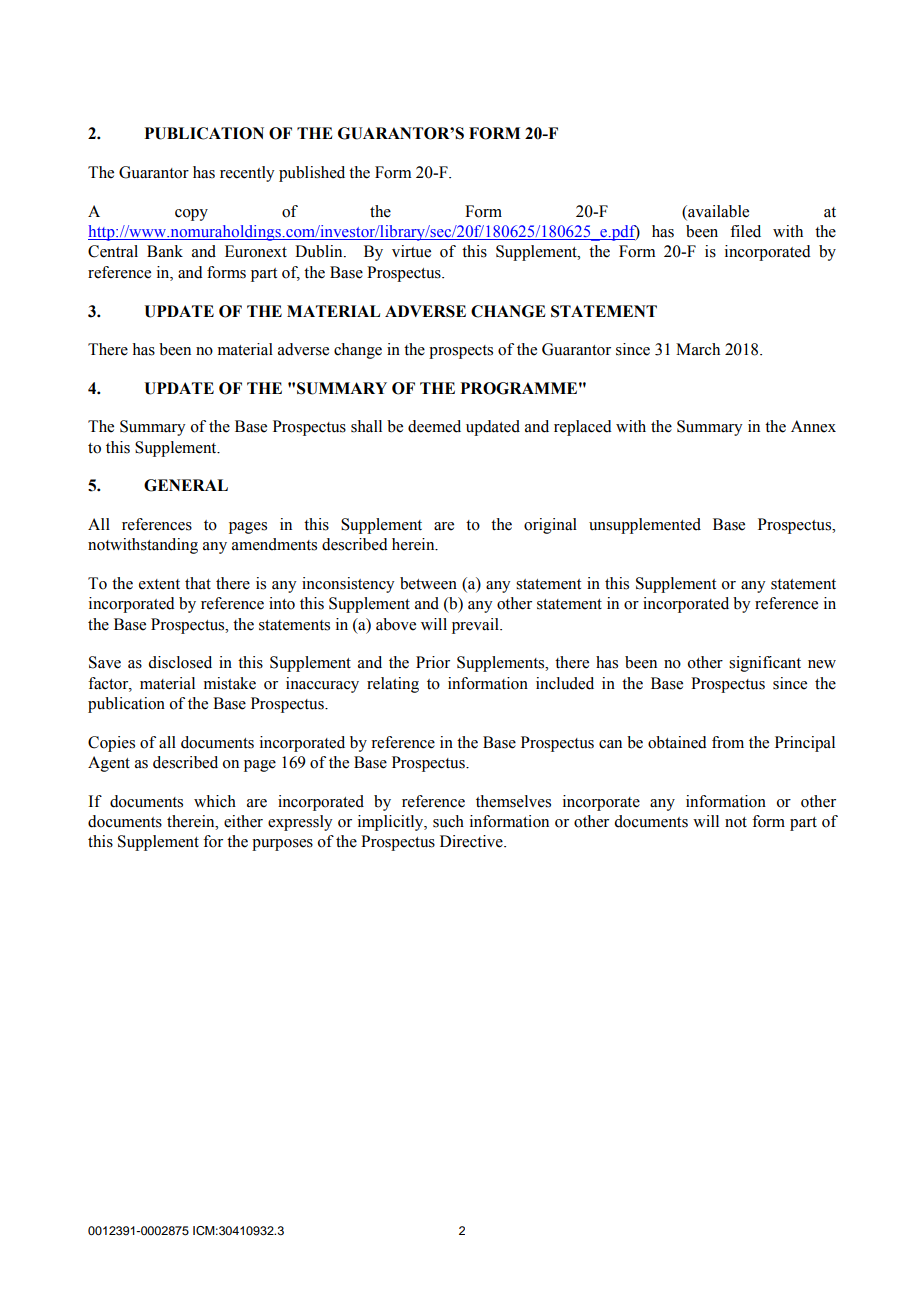 The height and width of the image is (1308, 924). Describe the element at coordinates (550, 526) in the image. I see `original` at that location.
